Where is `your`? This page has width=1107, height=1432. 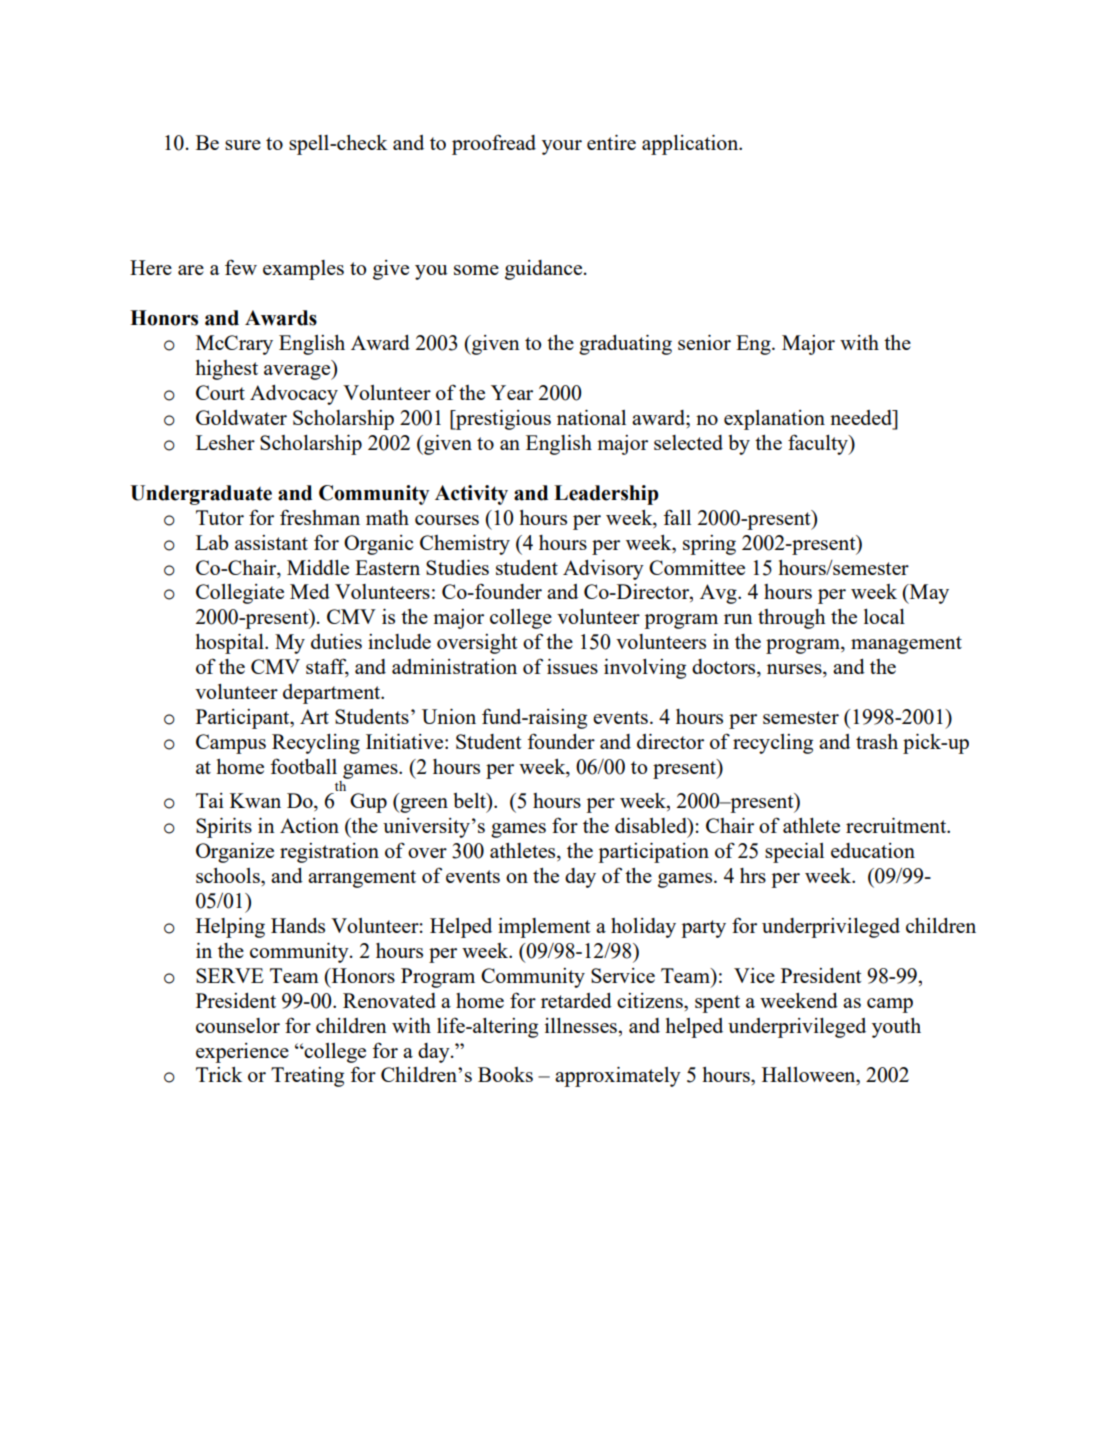
your is located at coordinates (562, 147).
